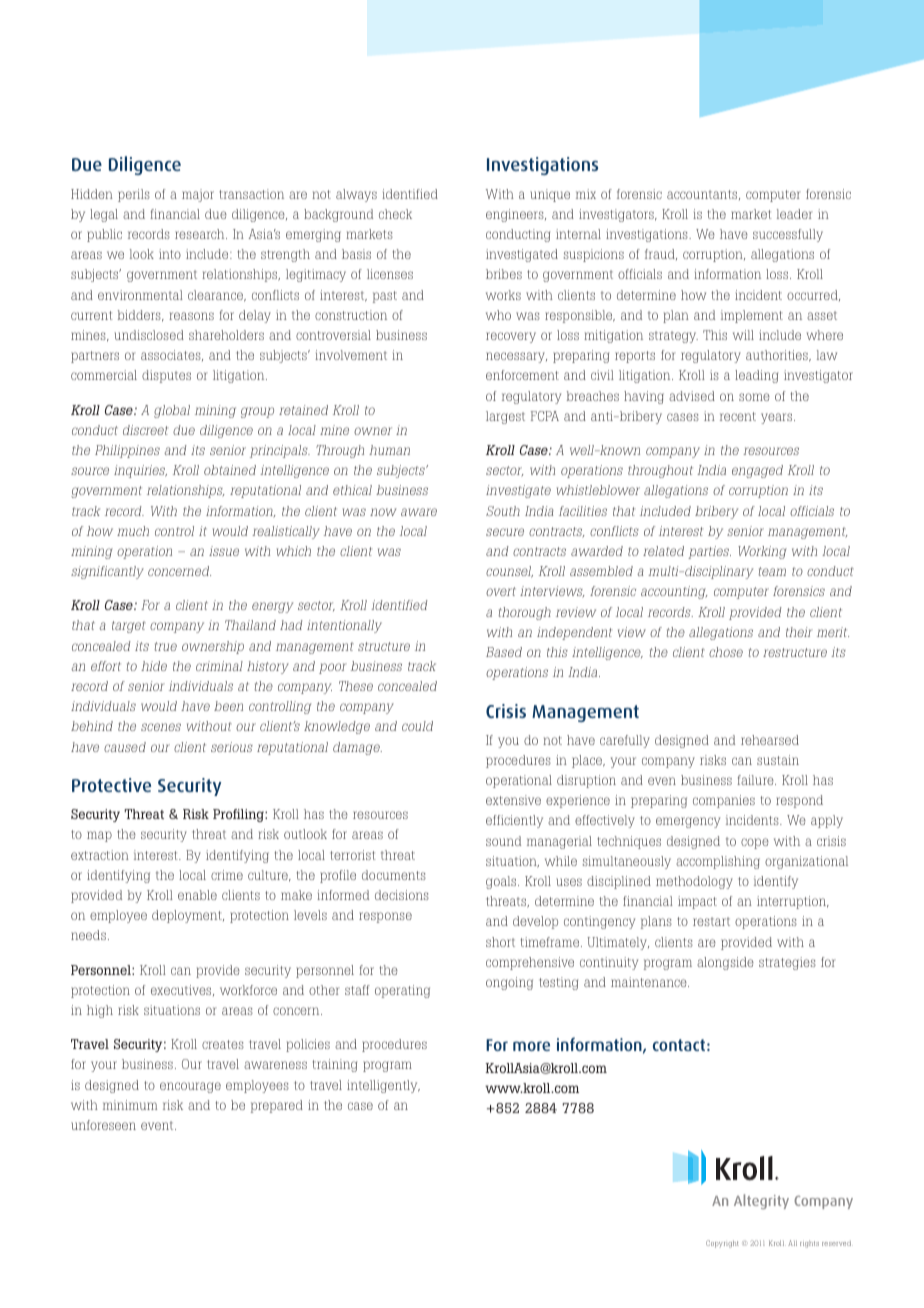  Describe the element at coordinates (103, 1125) in the screenshot. I see `unforeseen` at that location.
